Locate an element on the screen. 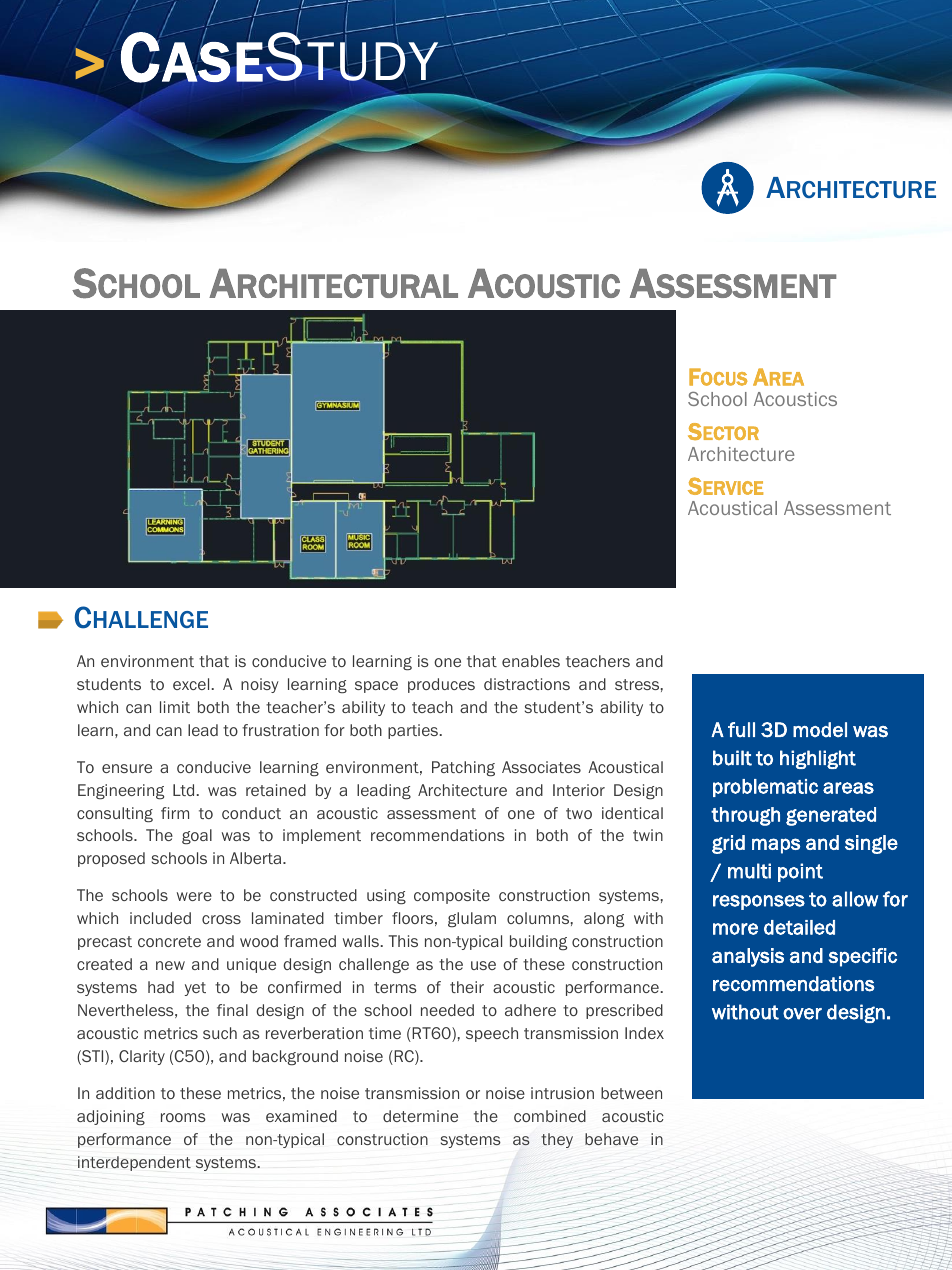 The width and height of the screenshot is (952, 1270). full is located at coordinates (741, 729).
